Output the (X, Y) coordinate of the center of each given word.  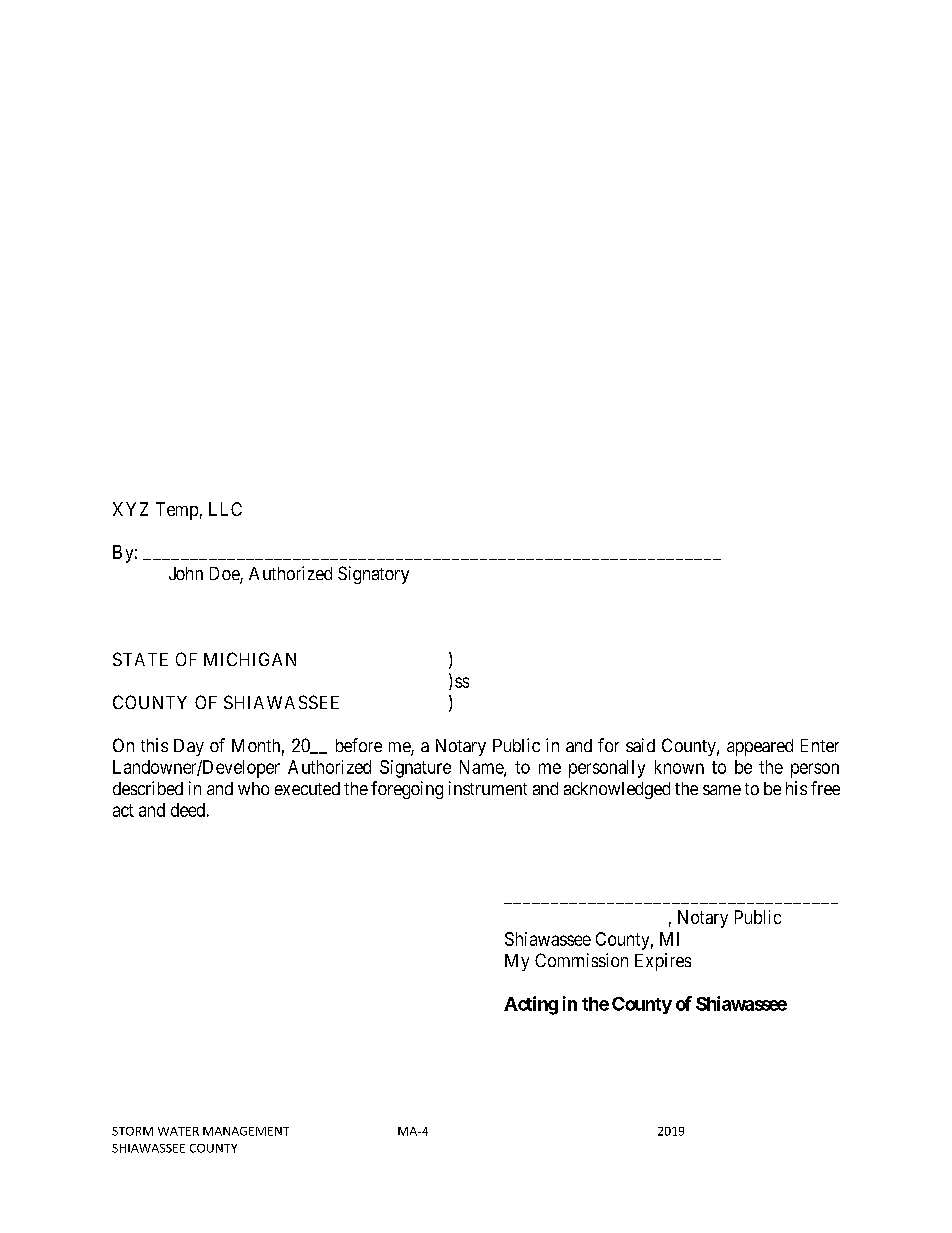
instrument (488, 788)
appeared (760, 747)
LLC (225, 509)
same (722, 790)
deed (188, 810)
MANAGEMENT (246, 1131)
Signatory (373, 575)
